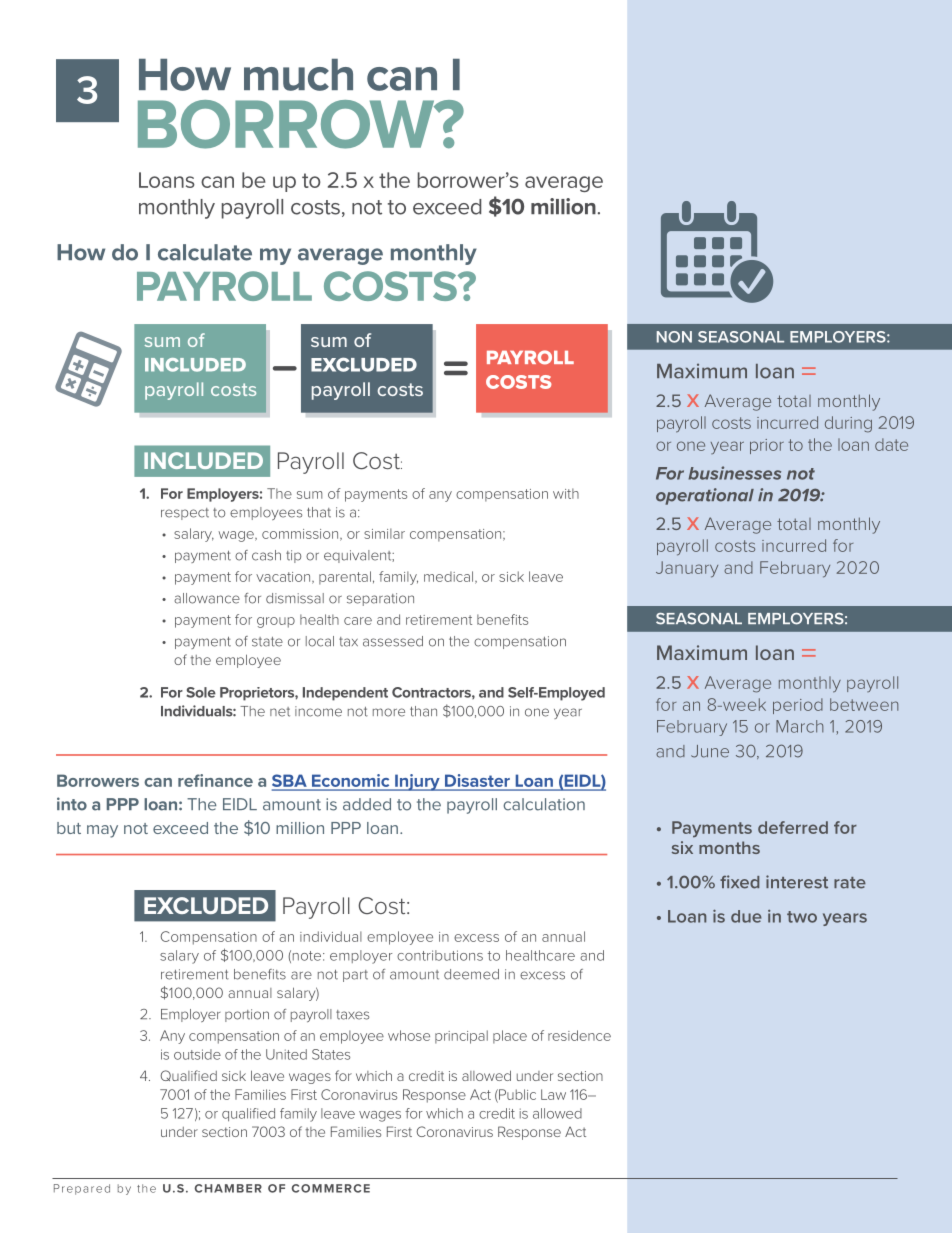  I want to click on NON, so click(674, 337).
